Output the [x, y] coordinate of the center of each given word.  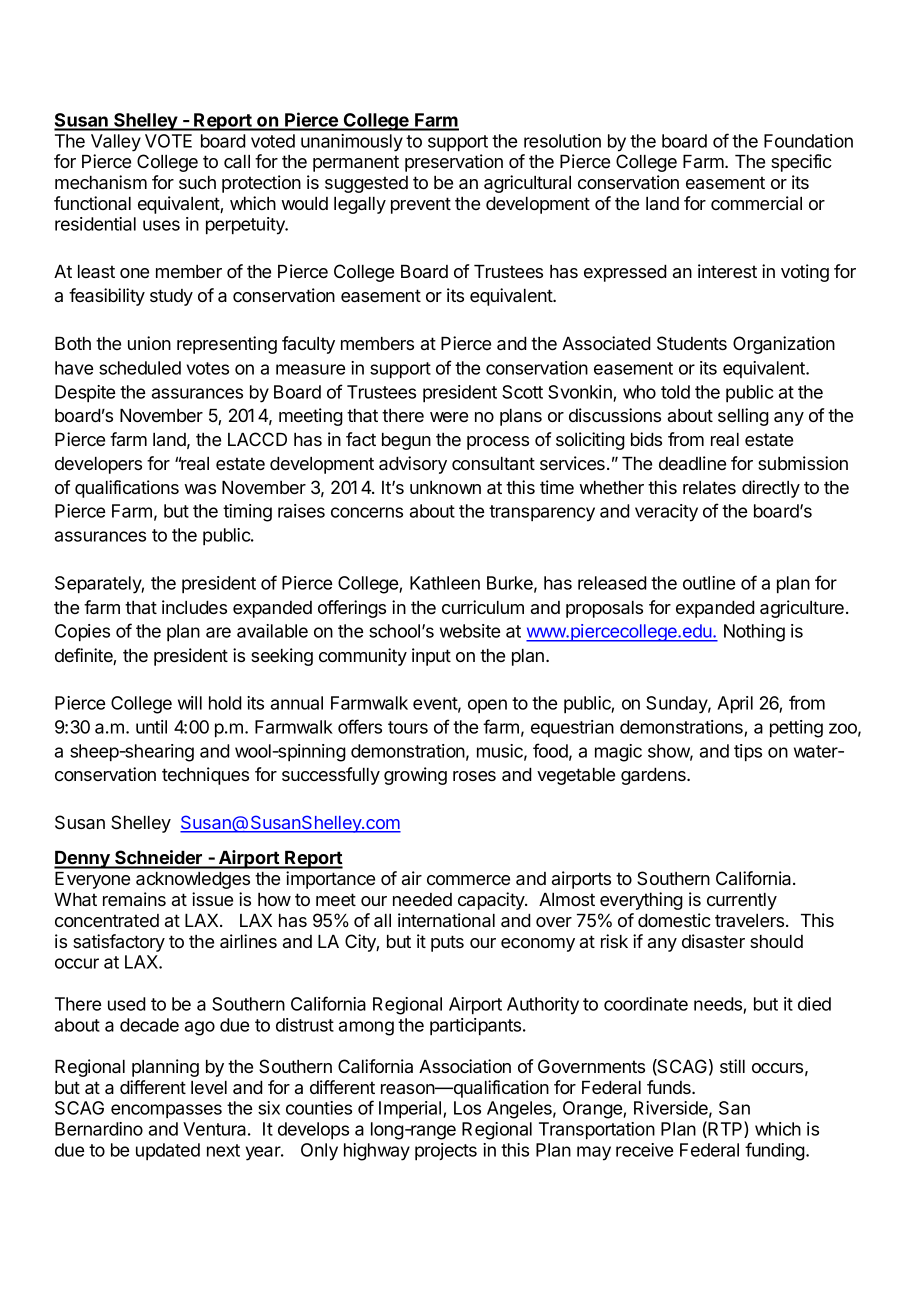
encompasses [166, 1111]
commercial [756, 203]
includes [194, 607]
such [197, 182]
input [431, 657]
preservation [454, 163]
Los [467, 1108]
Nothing [754, 633]
